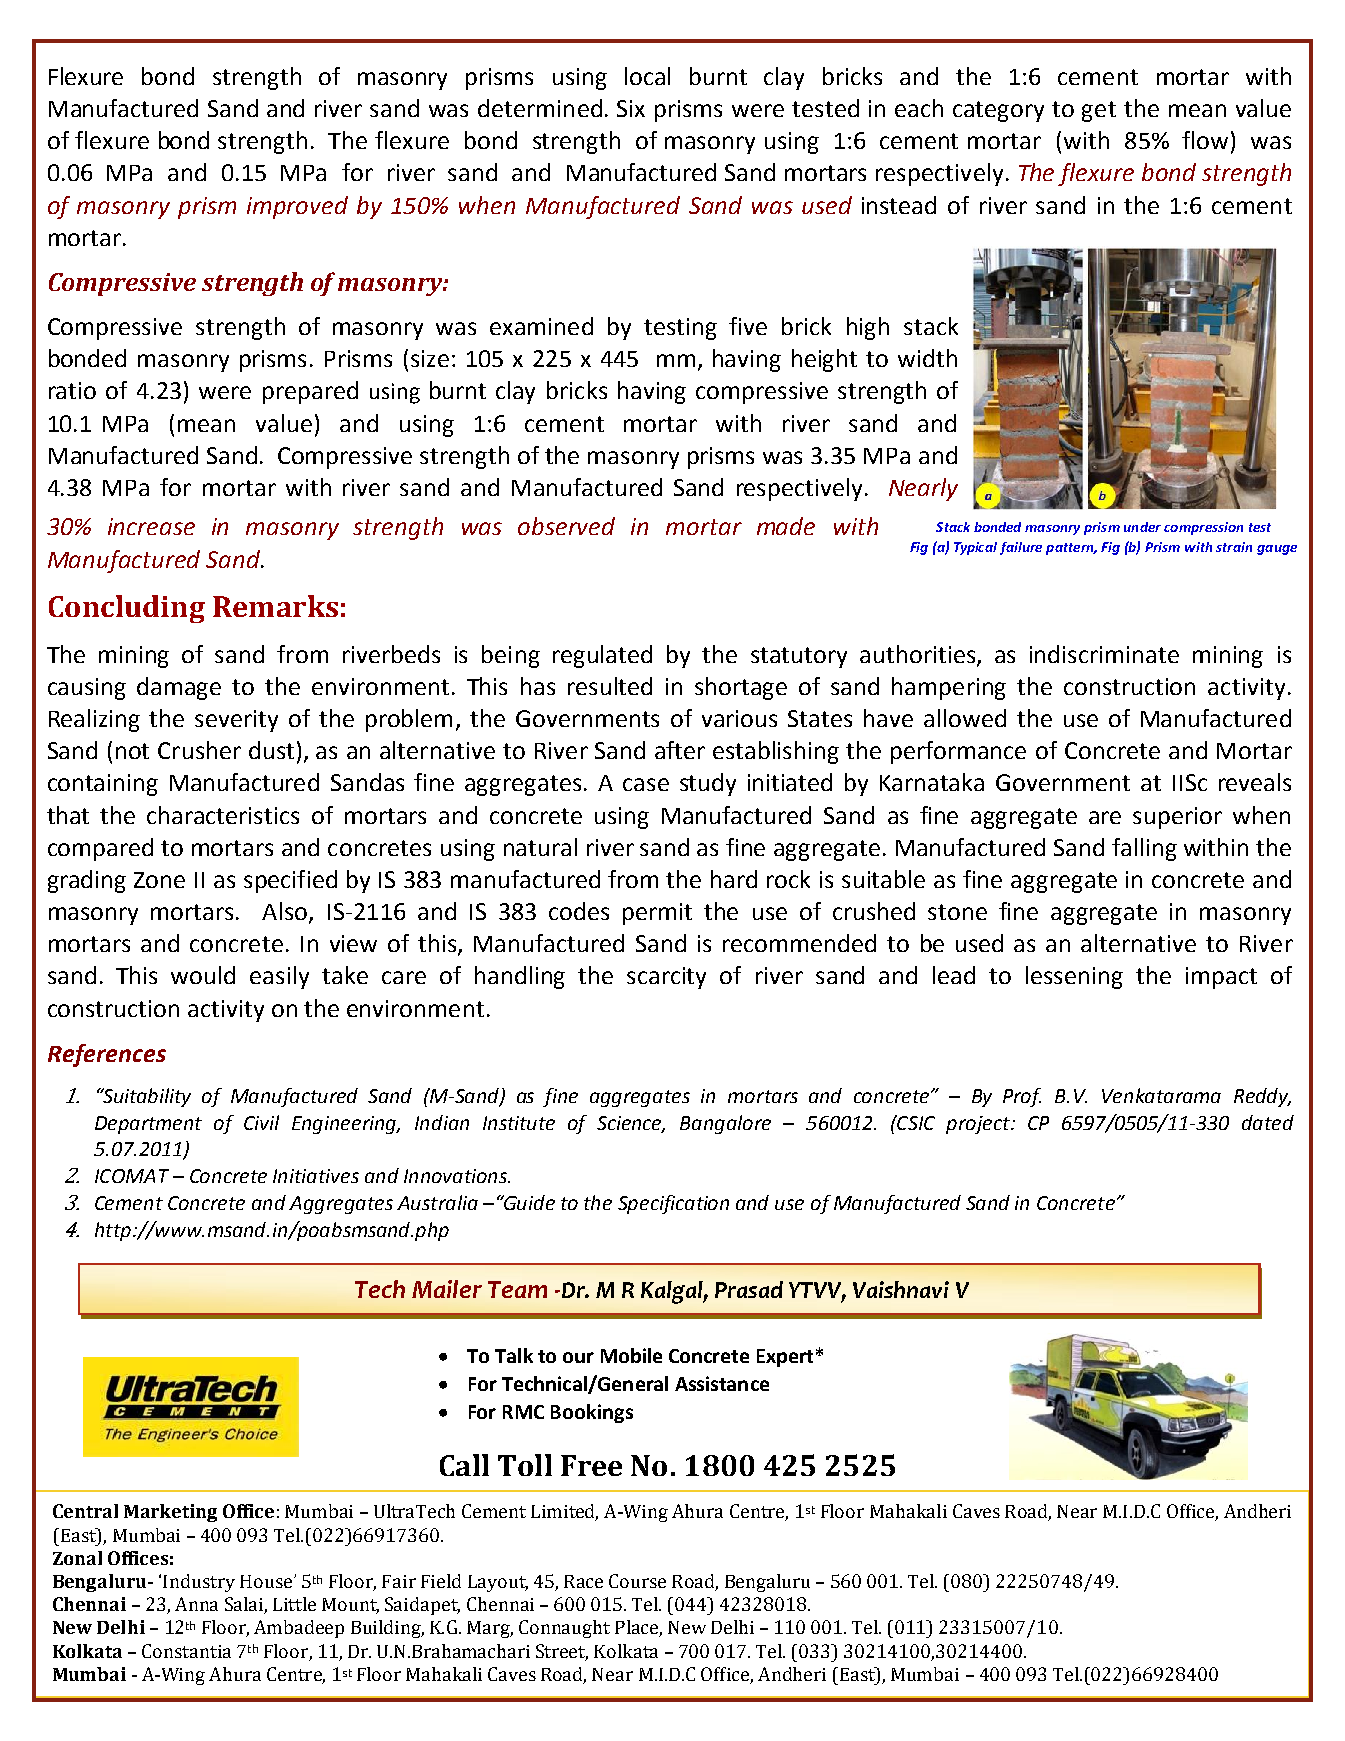 This screenshot has width=1345, height=1741. What do you see at coordinates (1144, 849) in the screenshot?
I see `falling` at bounding box center [1144, 849].
